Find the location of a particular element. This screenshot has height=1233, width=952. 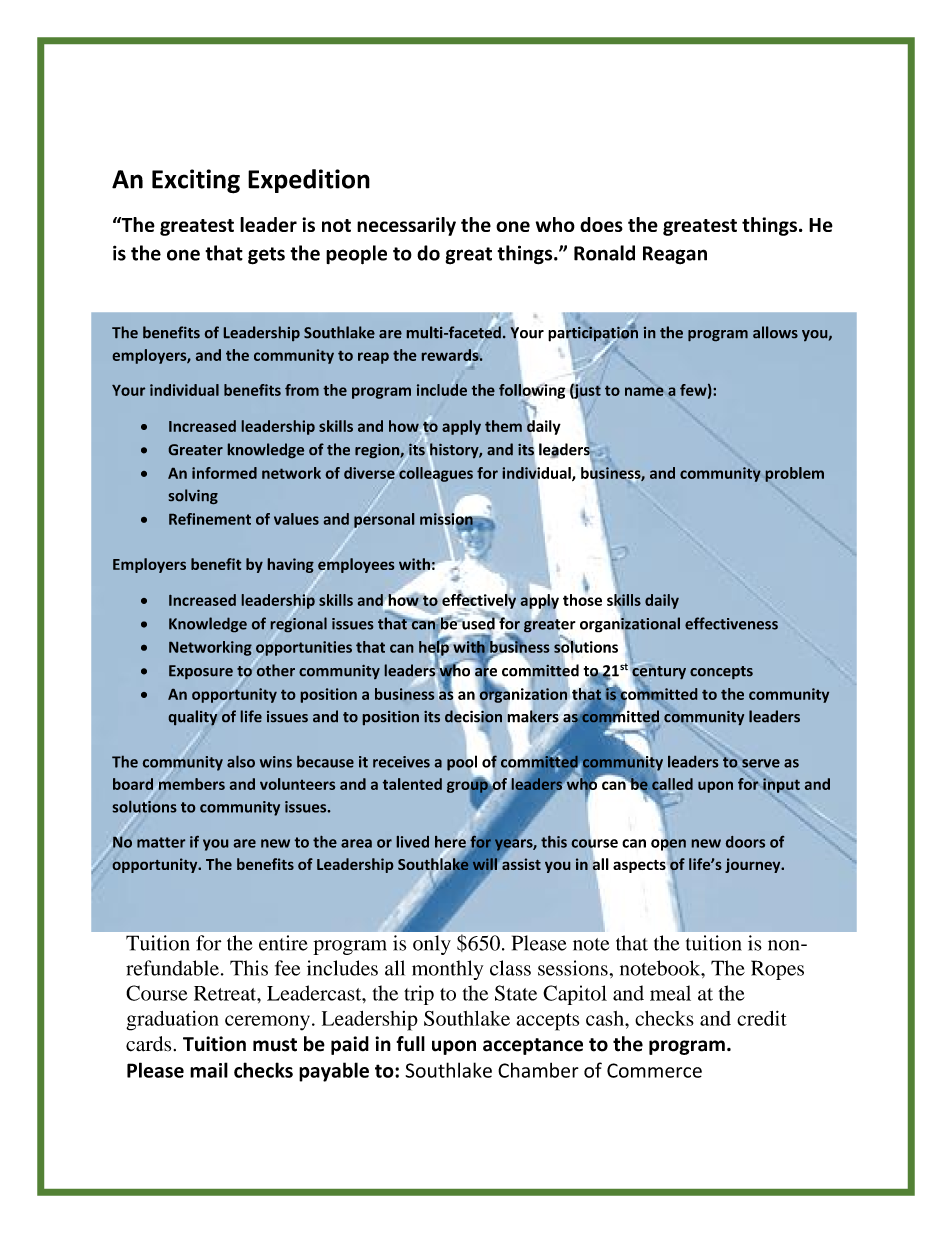

here is located at coordinates (450, 843).
